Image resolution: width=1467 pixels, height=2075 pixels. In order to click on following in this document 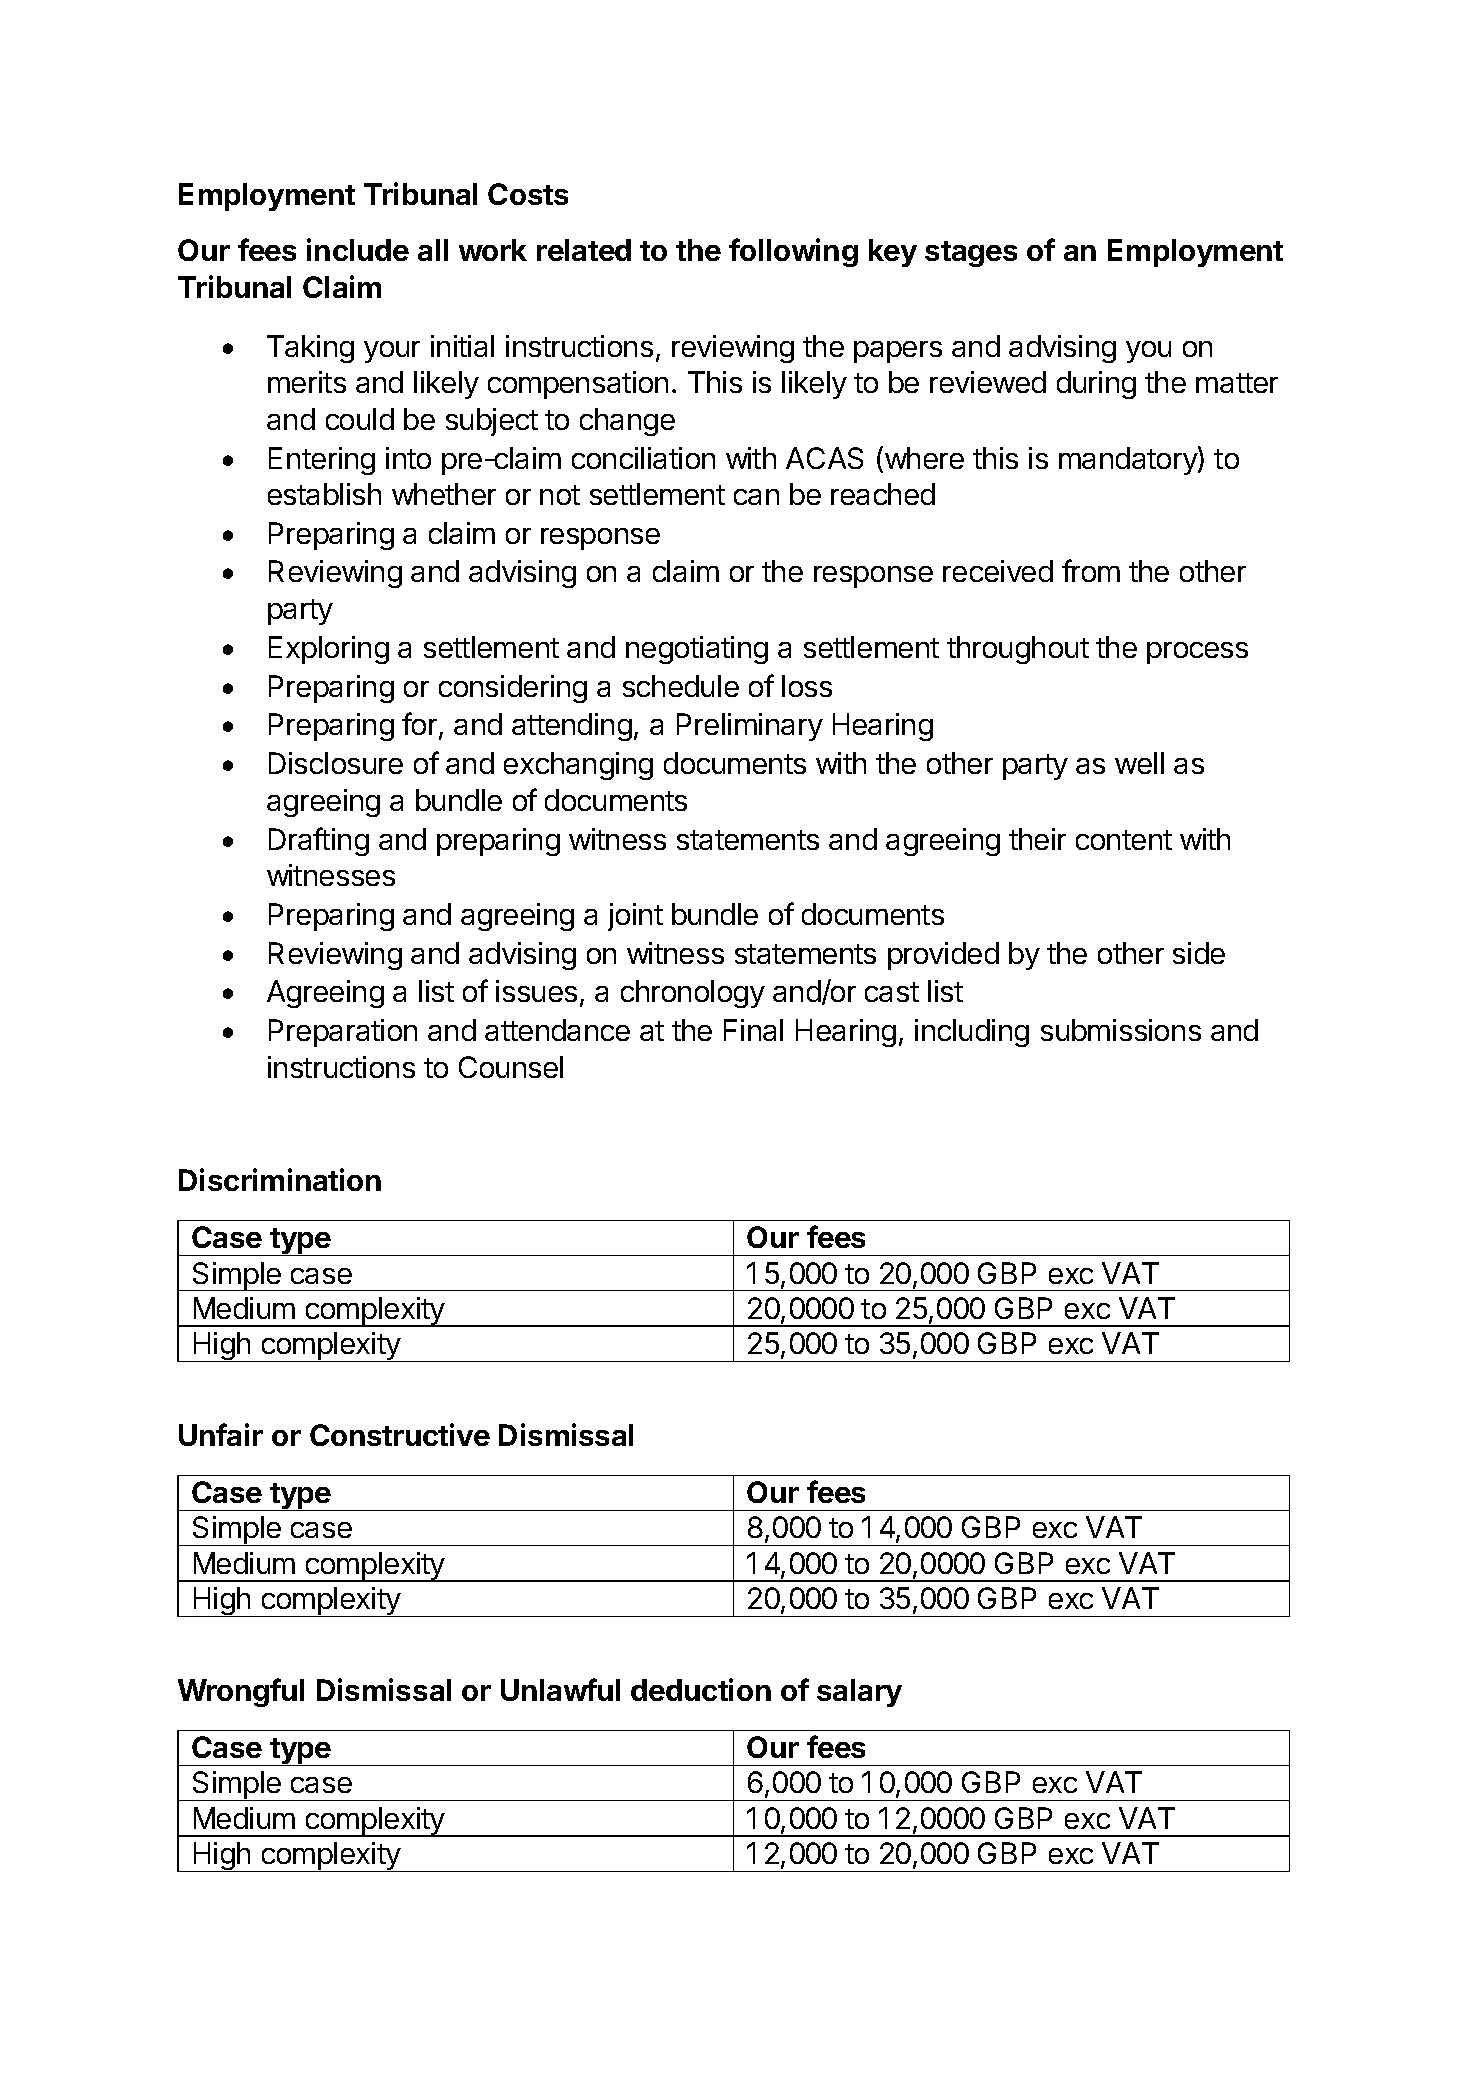, I will do `click(793, 252)`.
